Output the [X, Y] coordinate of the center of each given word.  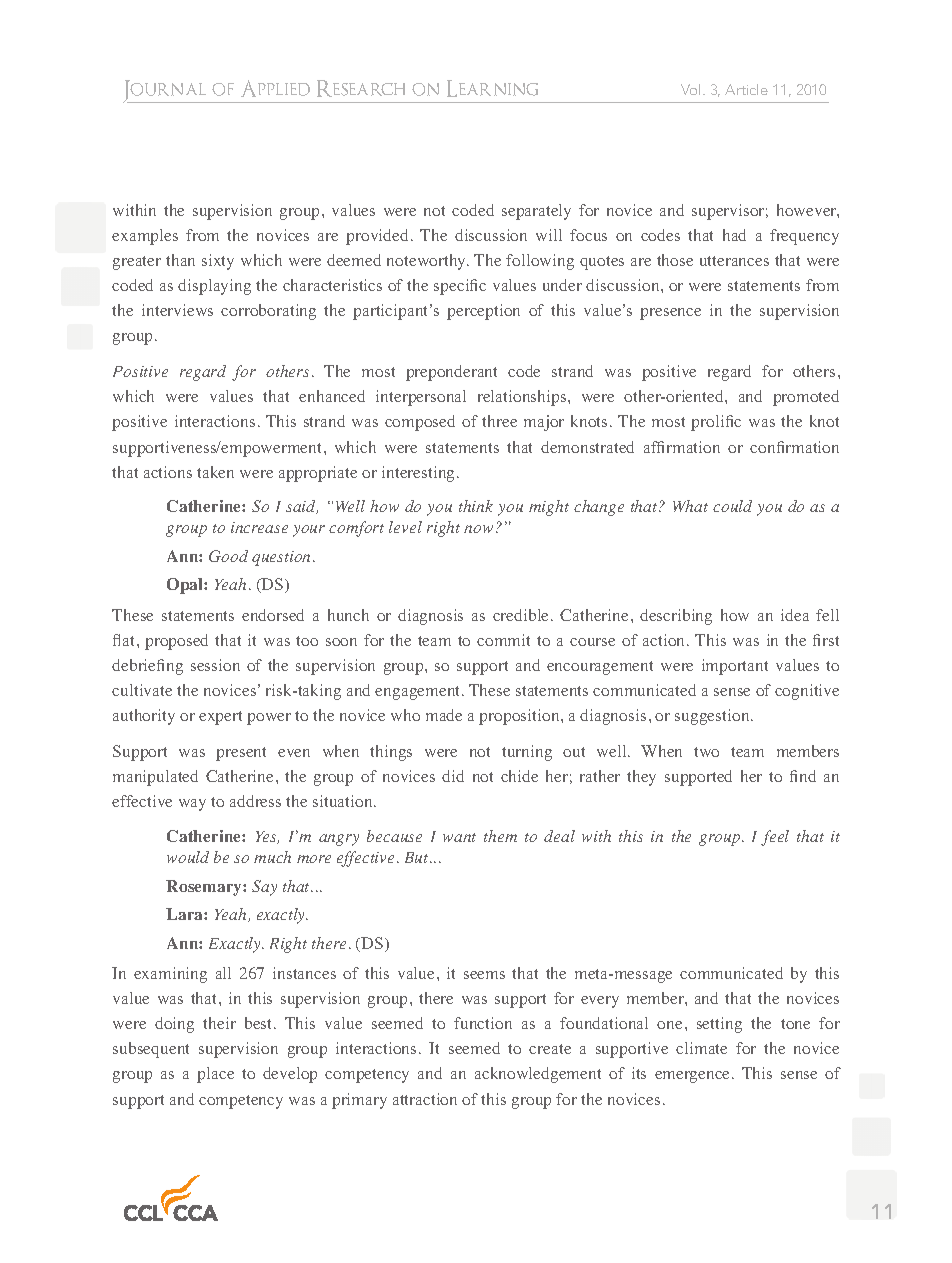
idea [795, 615]
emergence [694, 1077]
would [188, 857]
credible [522, 615]
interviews [177, 310]
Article [746, 89]
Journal [166, 91]
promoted [806, 398]
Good [228, 556]
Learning [492, 88]
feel [775, 838]
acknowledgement [538, 1075]
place [215, 1075]
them [500, 836]
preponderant [451, 373]
